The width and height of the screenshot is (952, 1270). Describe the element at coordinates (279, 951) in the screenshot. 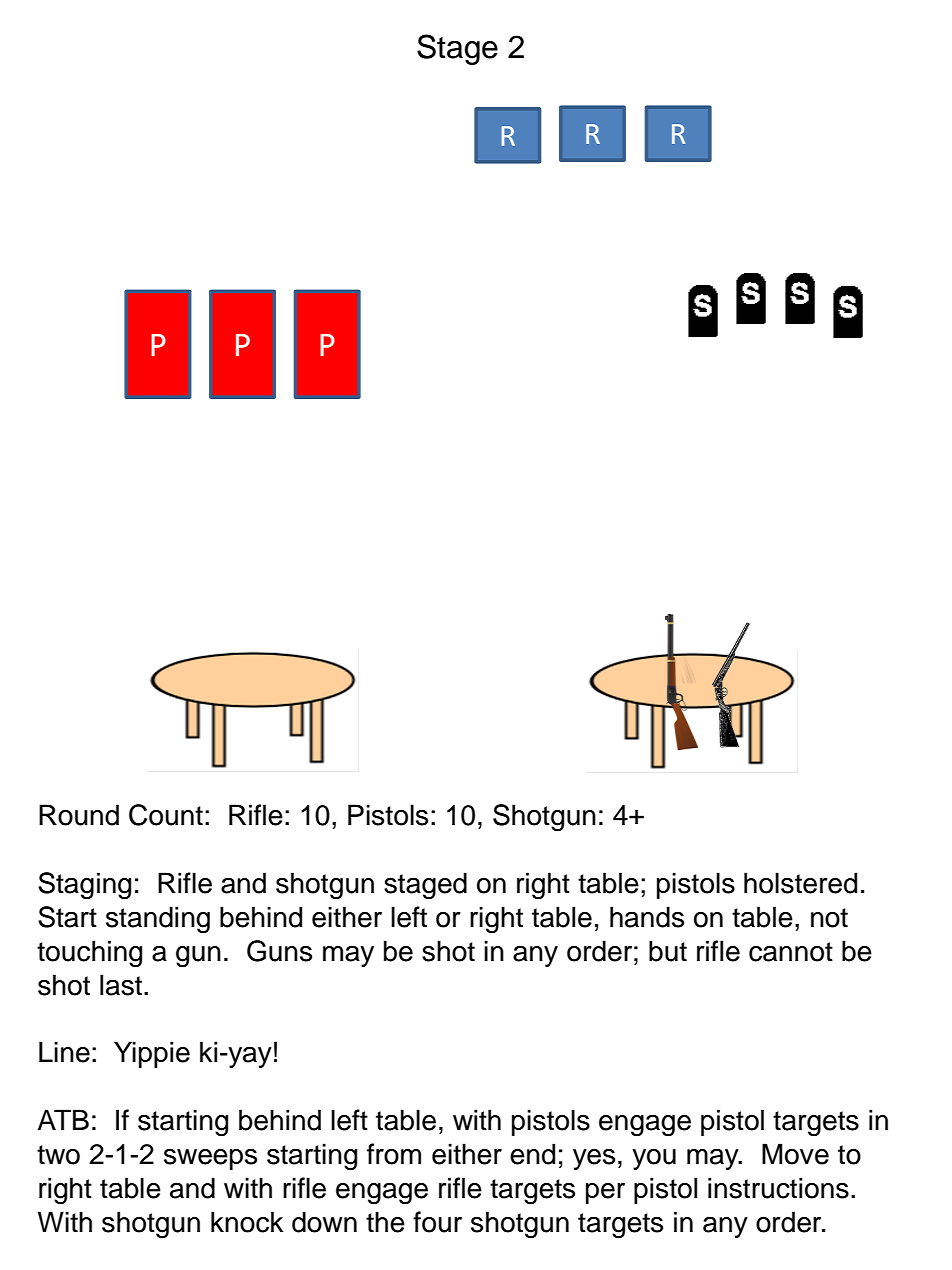

I see `Guns` at that location.
